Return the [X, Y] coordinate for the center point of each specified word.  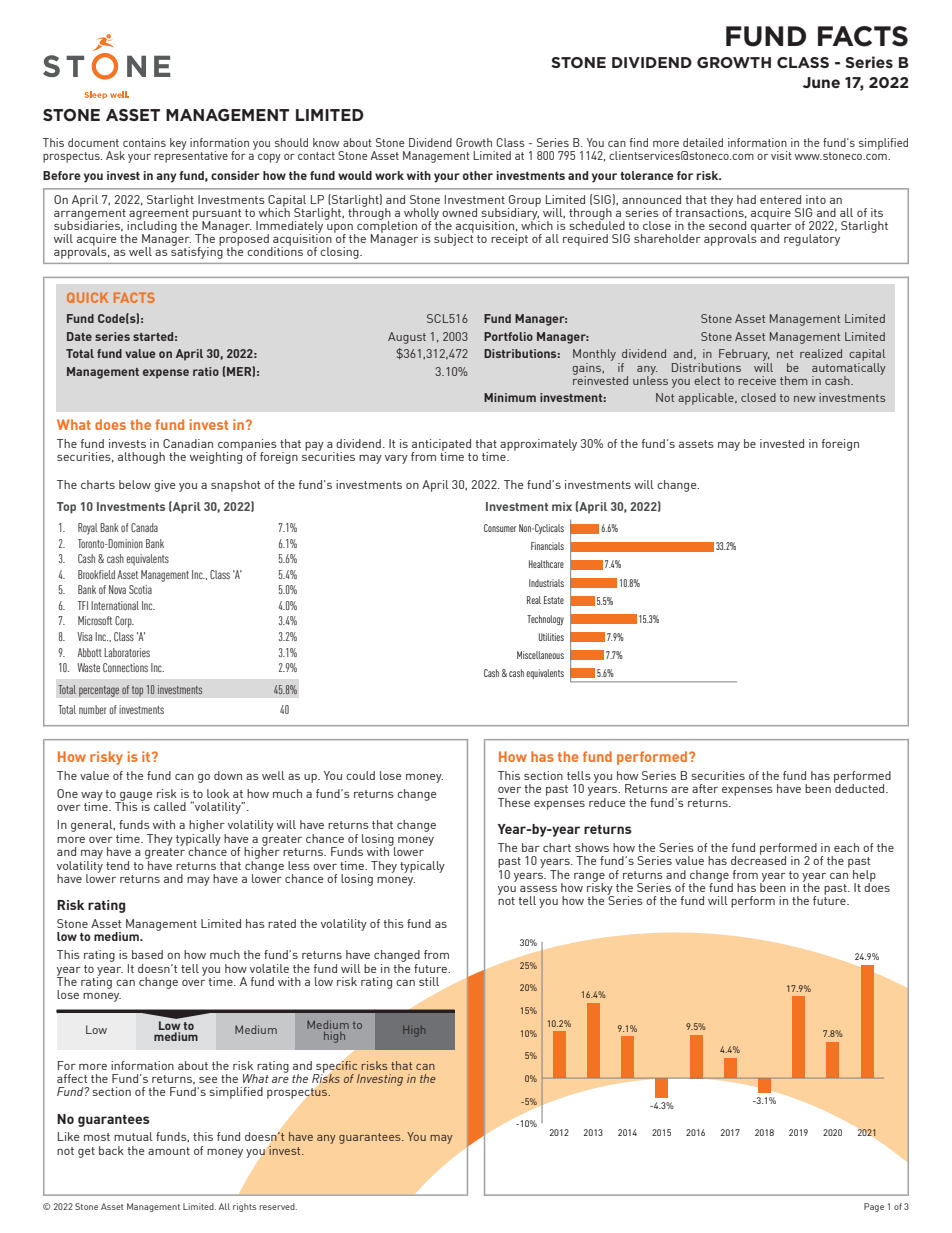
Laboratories [127, 652]
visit [781, 155]
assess [538, 889]
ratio [206, 371]
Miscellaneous [540, 655]
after [705, 788]
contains [144, 142]
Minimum [510, 397]
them [794, 380]
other [478, 175]
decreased [758, 859]
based [147, 954]
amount [169, 1151]
